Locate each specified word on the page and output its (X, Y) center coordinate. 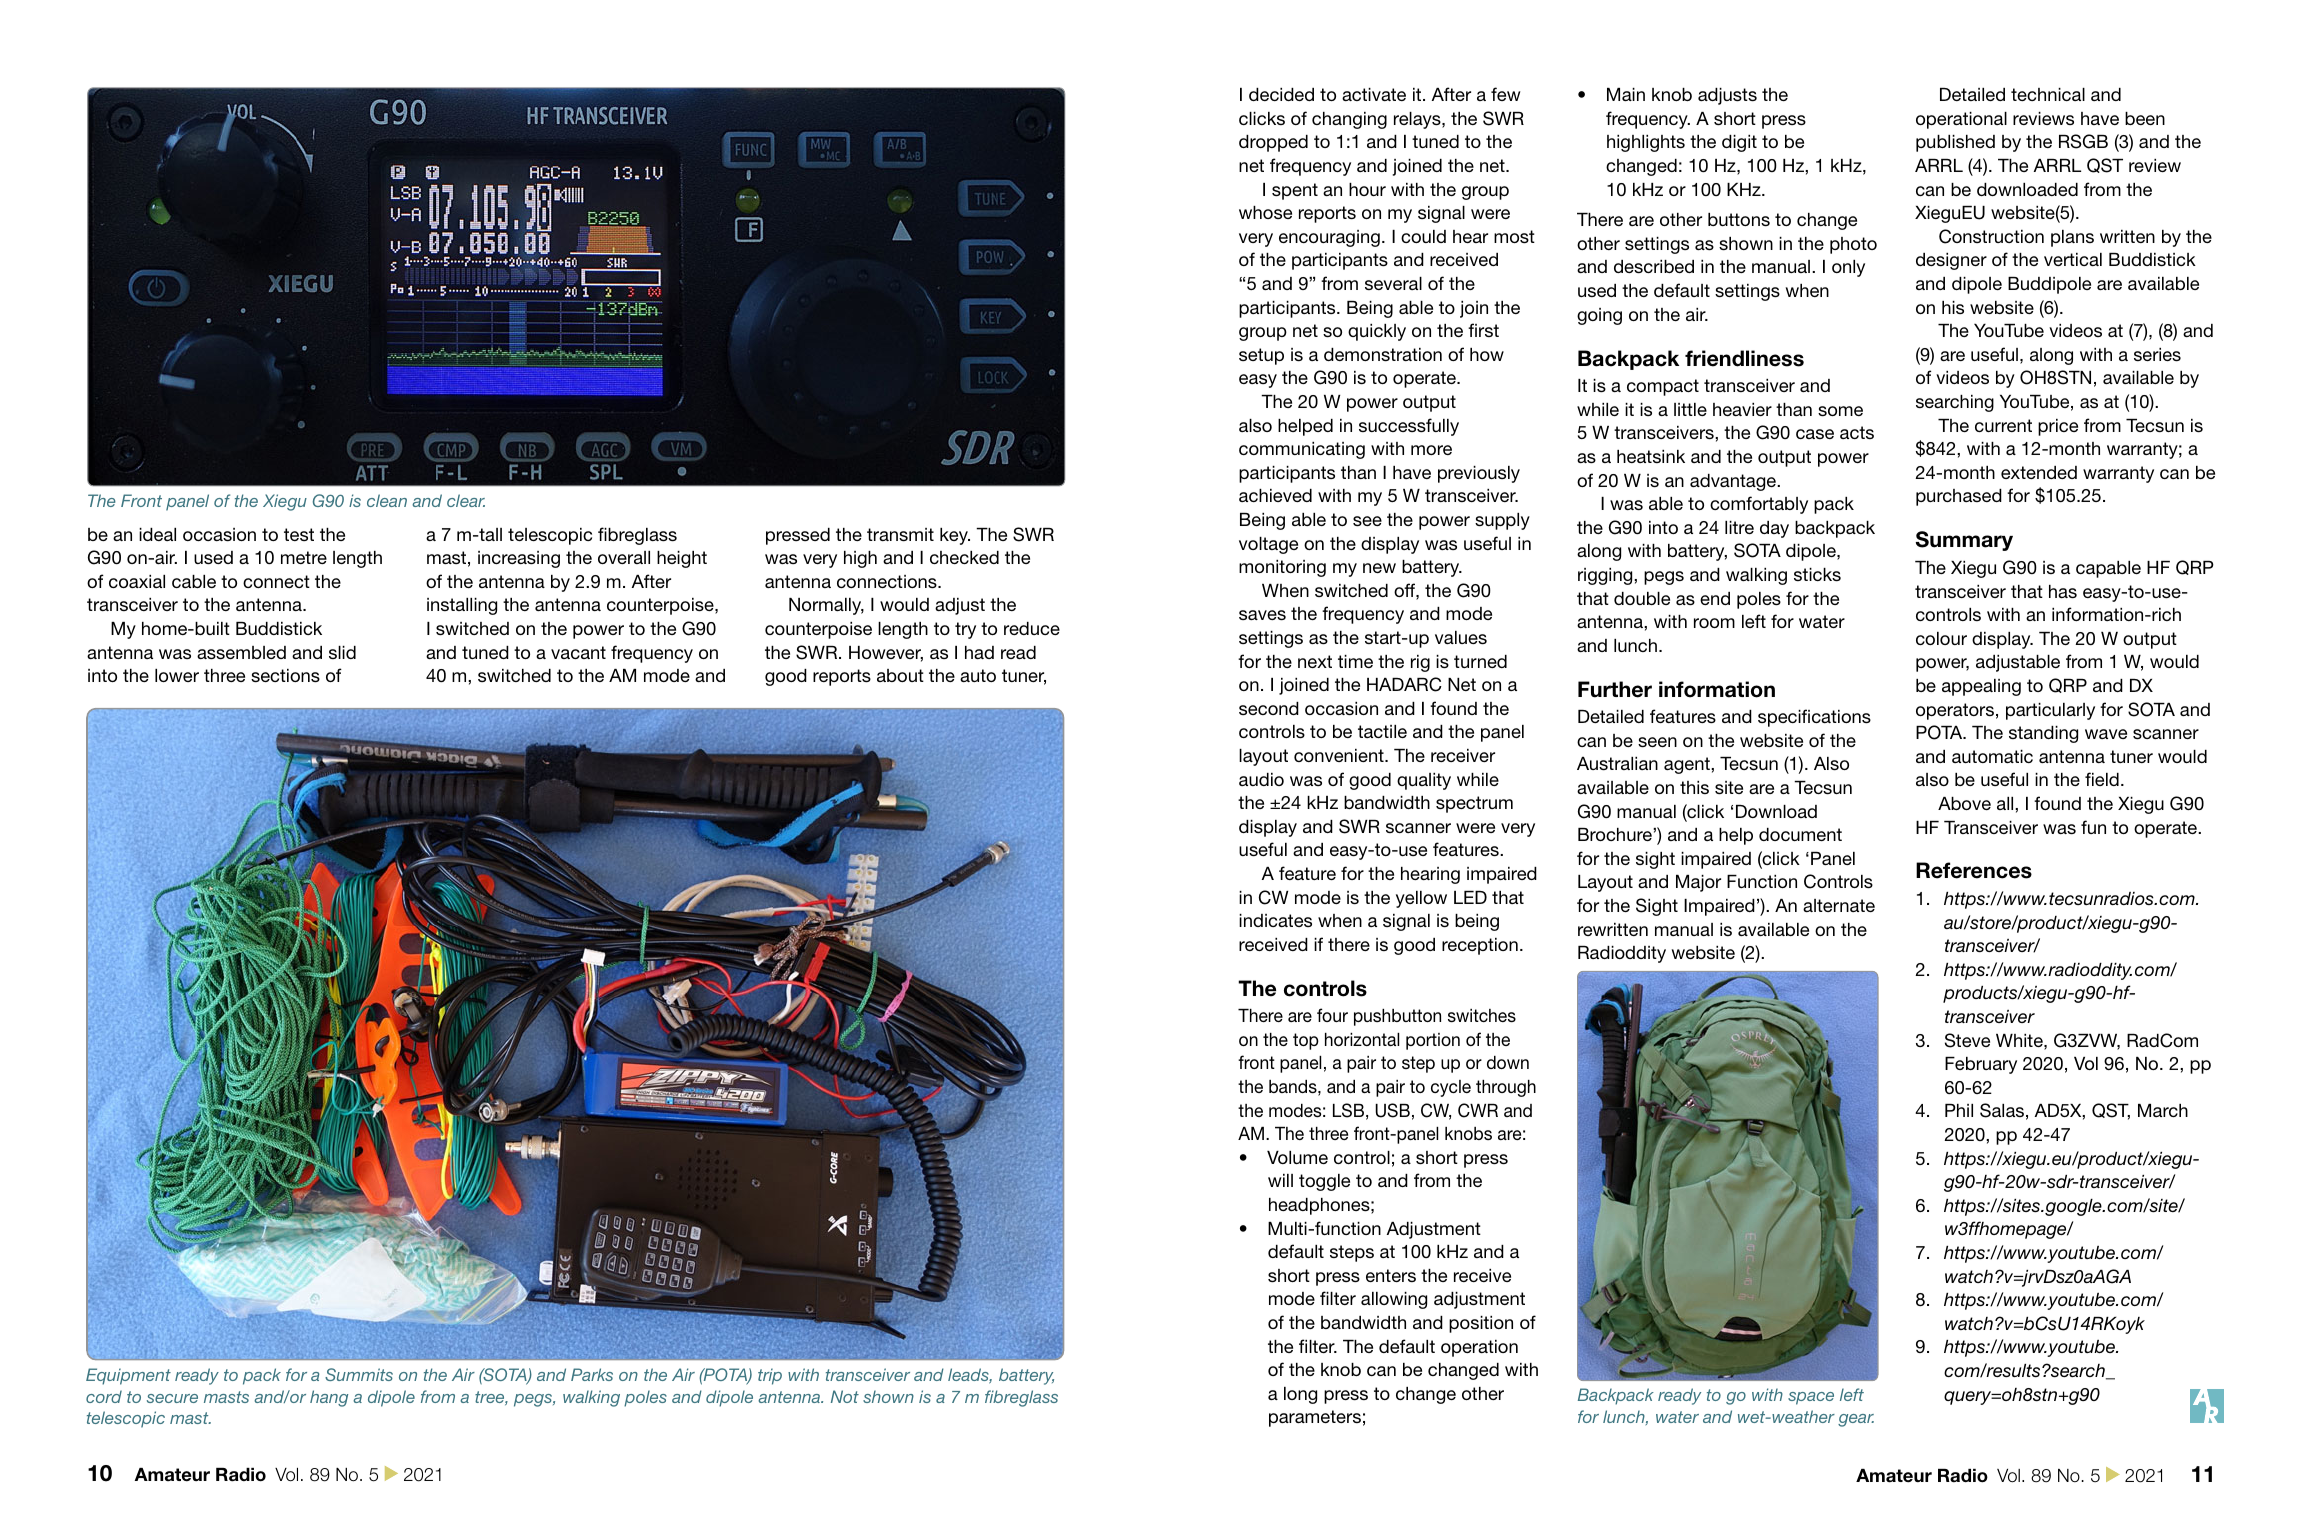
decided (1281, 94)
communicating (1302, 450)
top (1306, 1041)
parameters (1315, 1418)
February (1981, 1065)
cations (1841, 717)
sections (285, 676)
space (1811, 1398)
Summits (359, 1374)
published (1955, 143)
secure (172, 1398)
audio (1261, 779)
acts (1857, 432)
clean (387, 500)
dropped (1273, 143)
